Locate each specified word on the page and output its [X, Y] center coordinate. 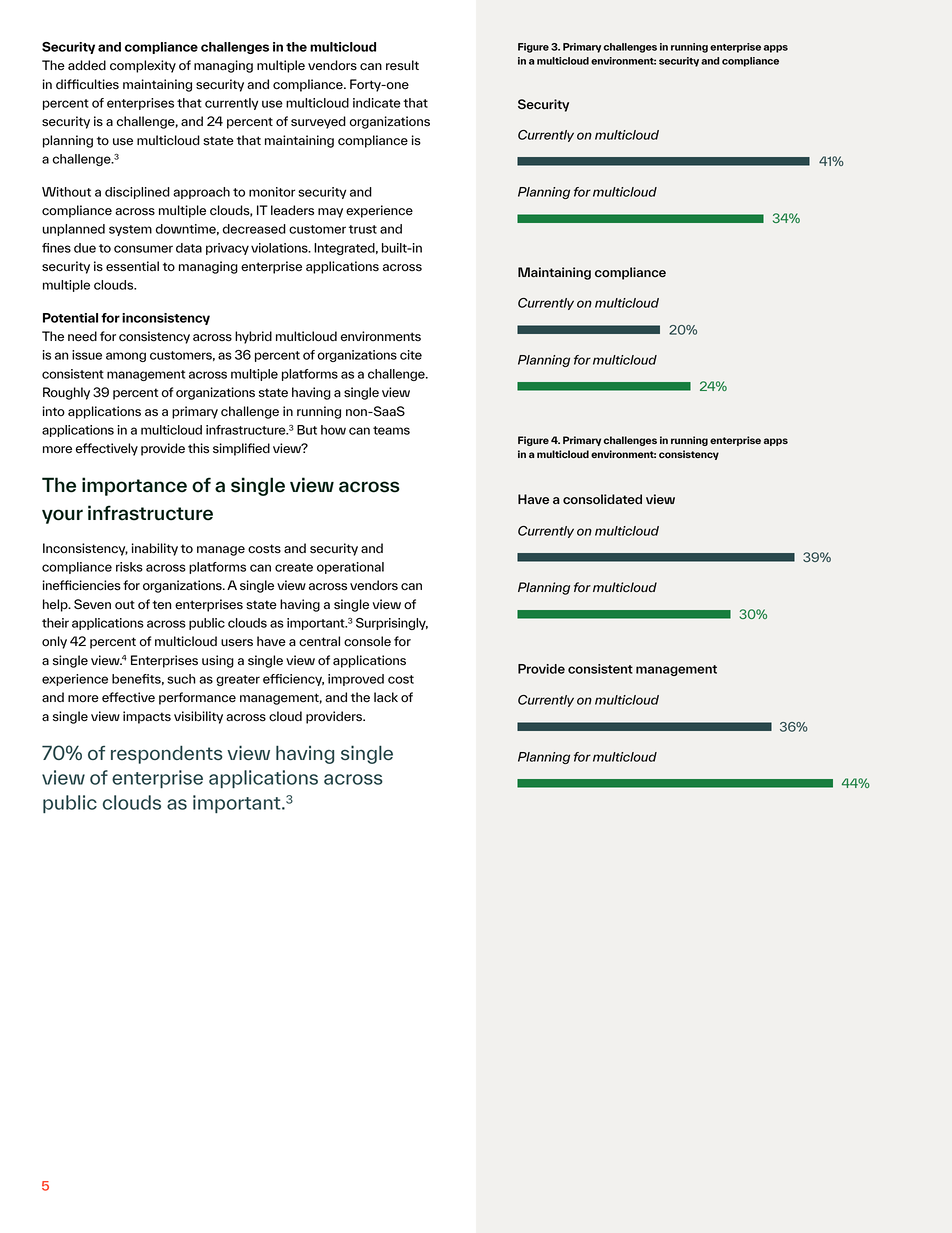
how [333, 430]
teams [391, 430]
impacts [147, 717]
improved [356, 680]
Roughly [66, 393]
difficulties [87, 84]
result [402, 65]
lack [386, 697]
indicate [377, 103]
